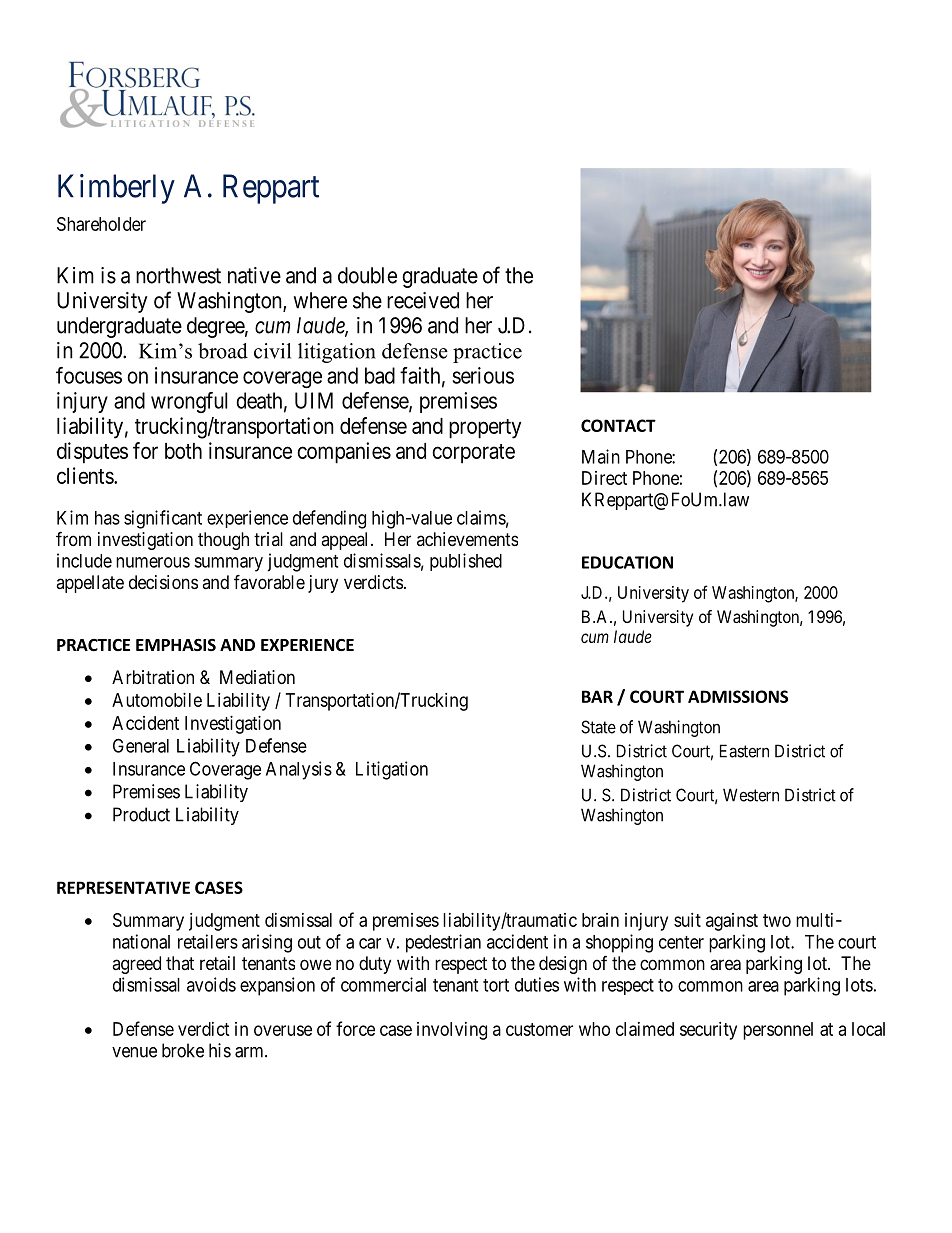 This document has width=952, height=1233. I want to click on General, so click(141, 745).
